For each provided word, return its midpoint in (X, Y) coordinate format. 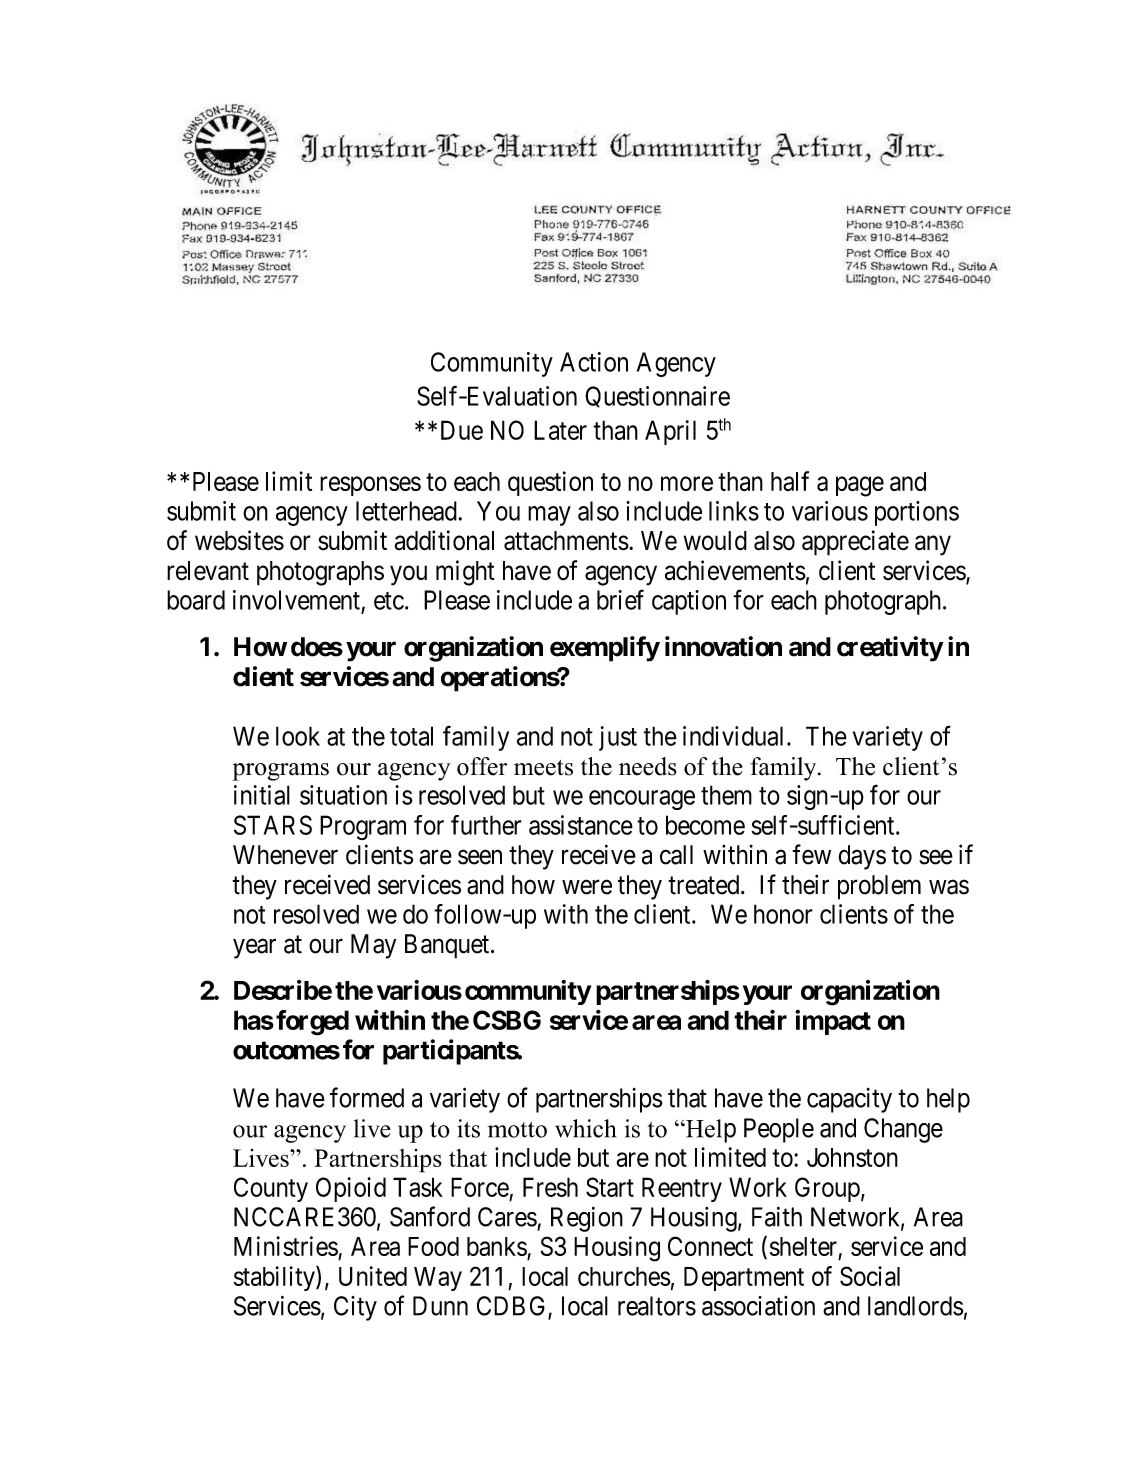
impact (833, 1022)
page (860, 486)
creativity (890, 649)
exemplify (605, 649)
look (298, 736)
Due (462, 430)
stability (275, 1278)
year (254, 949)
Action (594, 362)
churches (624, 1276)
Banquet (448, 946)
